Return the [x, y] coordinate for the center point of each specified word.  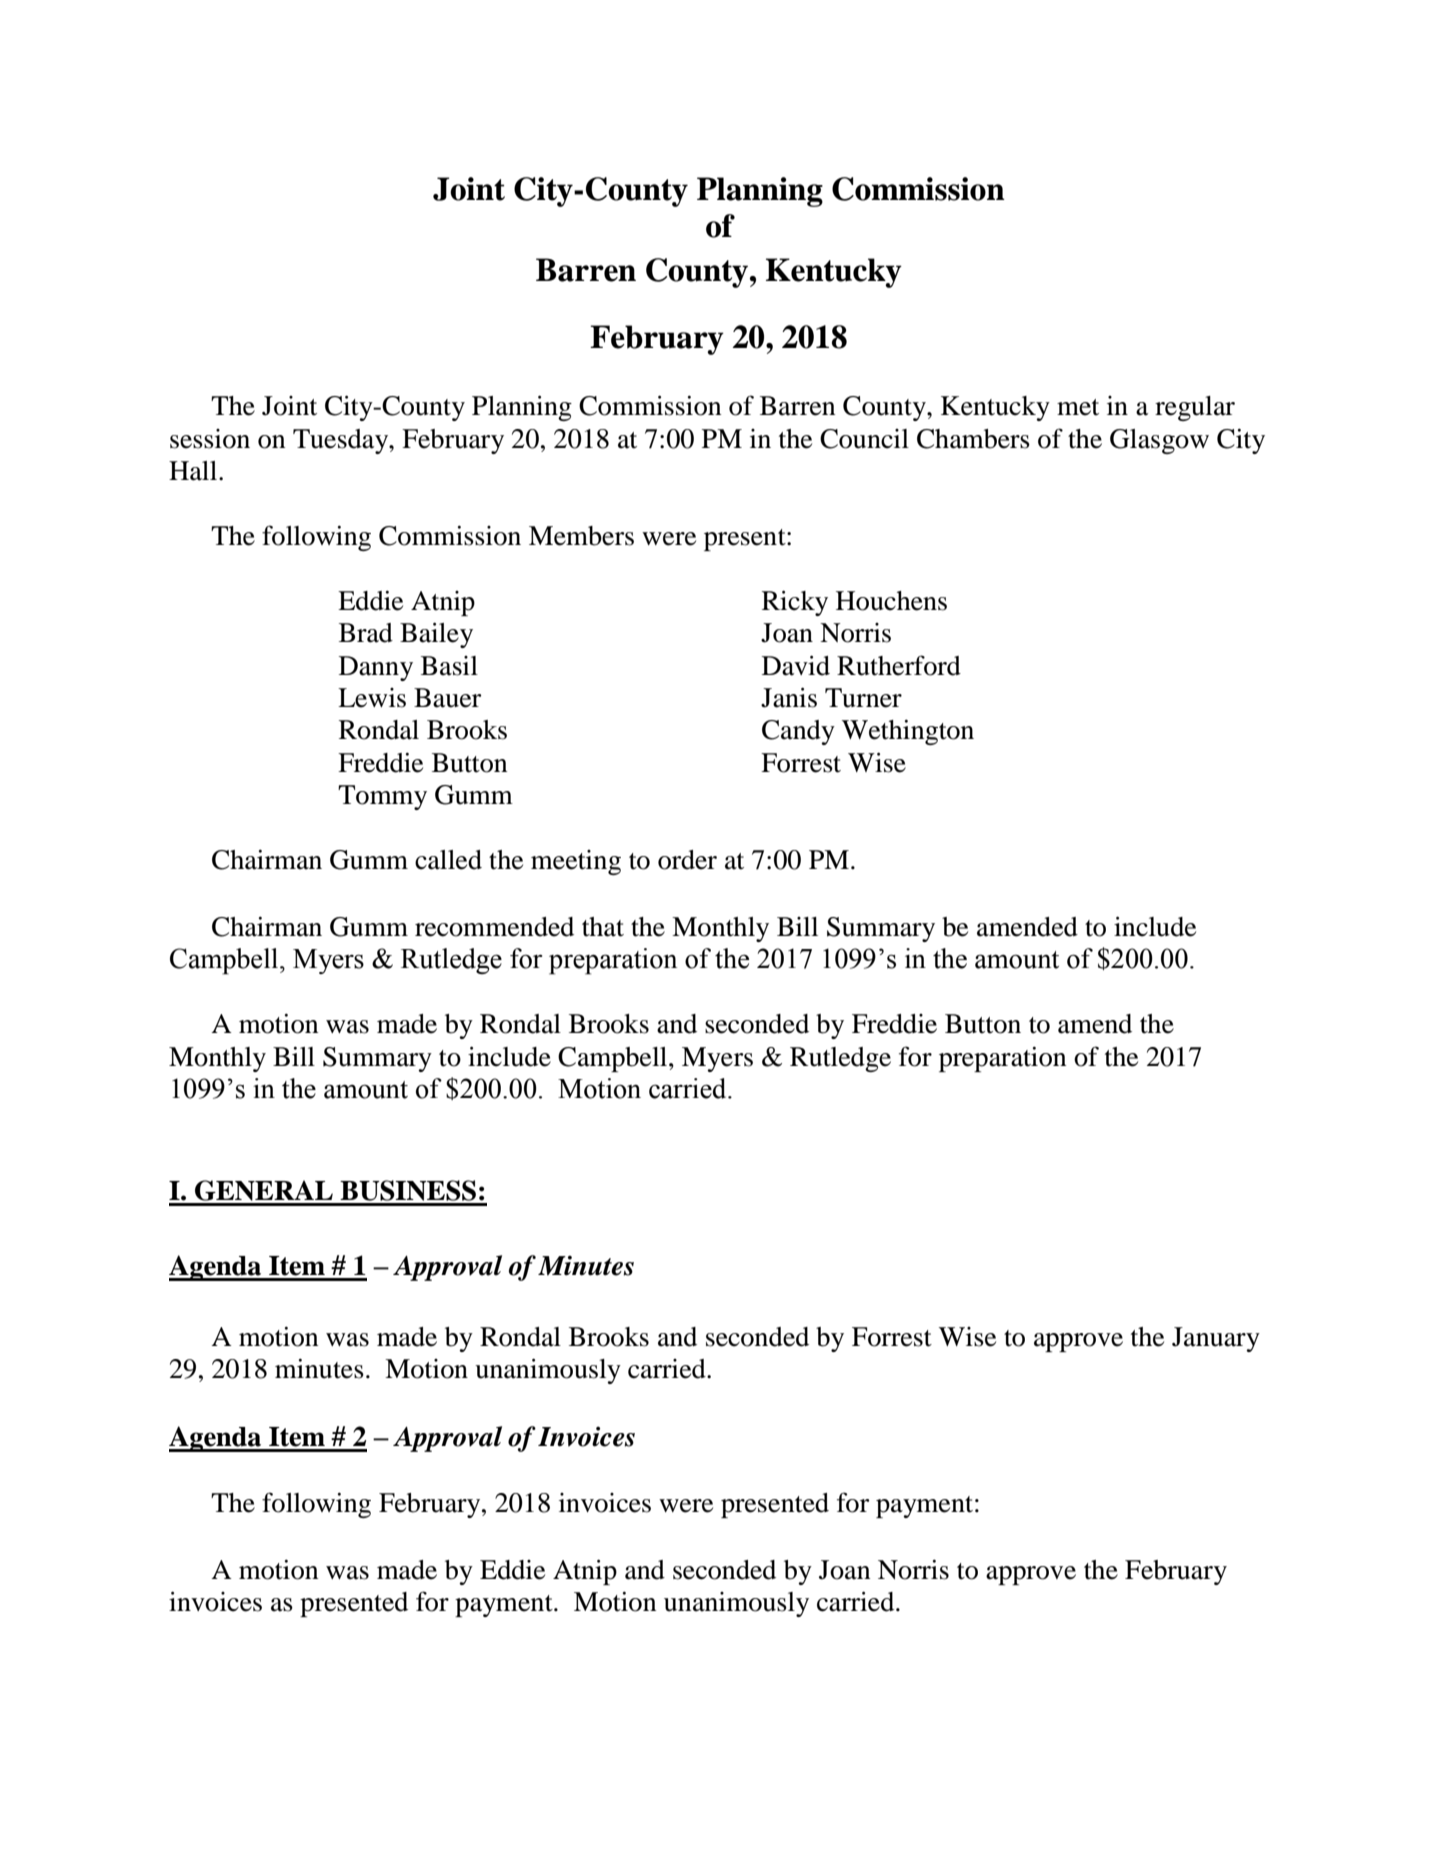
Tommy [382, 797]
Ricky [795, 603]
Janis [789, 697]
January [1216, 1339]
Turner [863, 698]
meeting [576, 862]
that [603, 927]
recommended [494, 927]
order [687, 860]
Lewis [372, 698]
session [210, 439]
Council [864, 439]
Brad [366, 633]
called [448, 860]
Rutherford [899, 665]
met [1078, 407]
